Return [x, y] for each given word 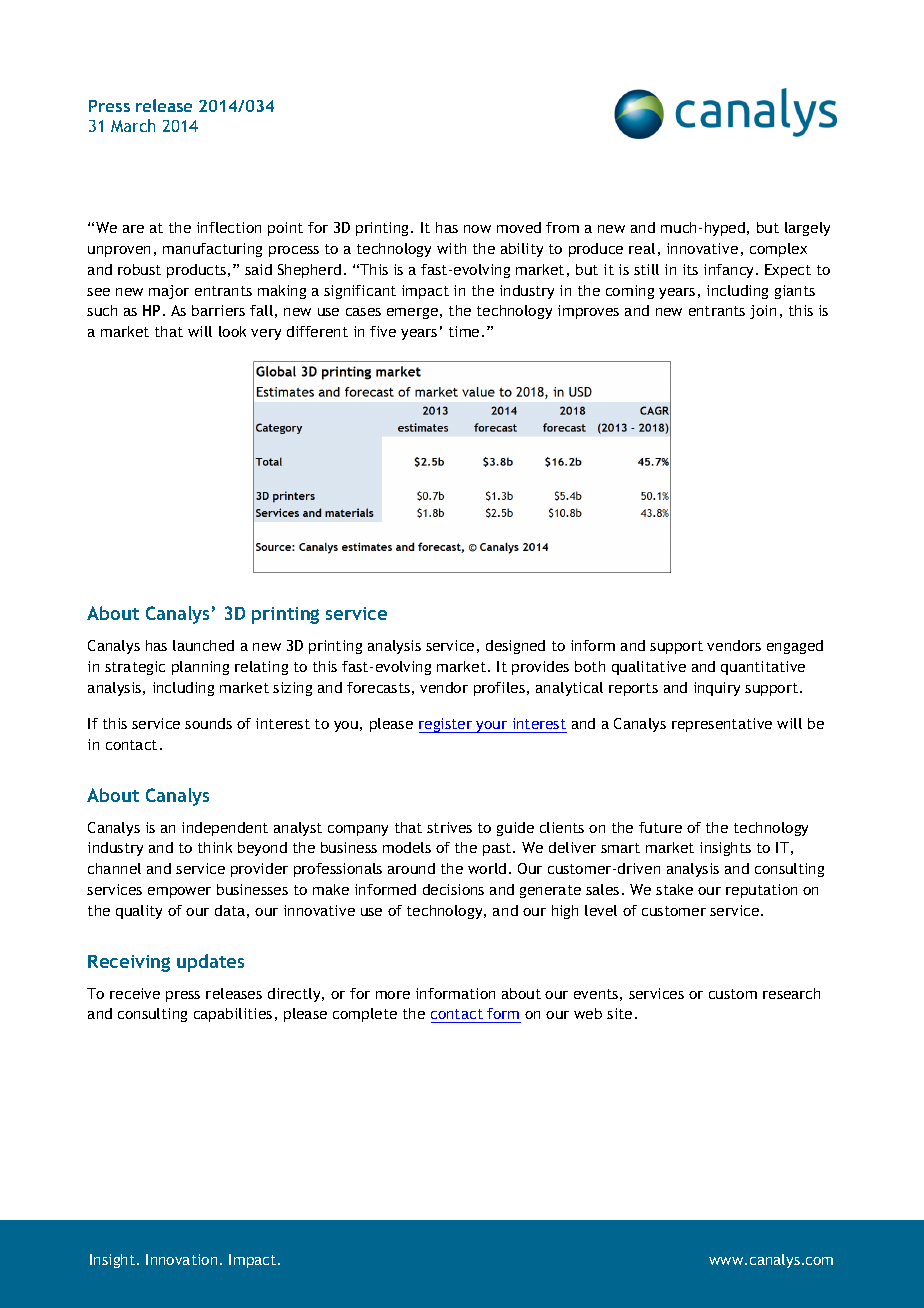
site [619, 1013]
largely [807, 229]
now [477, 229]
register [447, 725]
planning [200, 668]
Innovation [181, 1259]
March [133, 125]
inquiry [717, 689]
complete [365, 1015]
